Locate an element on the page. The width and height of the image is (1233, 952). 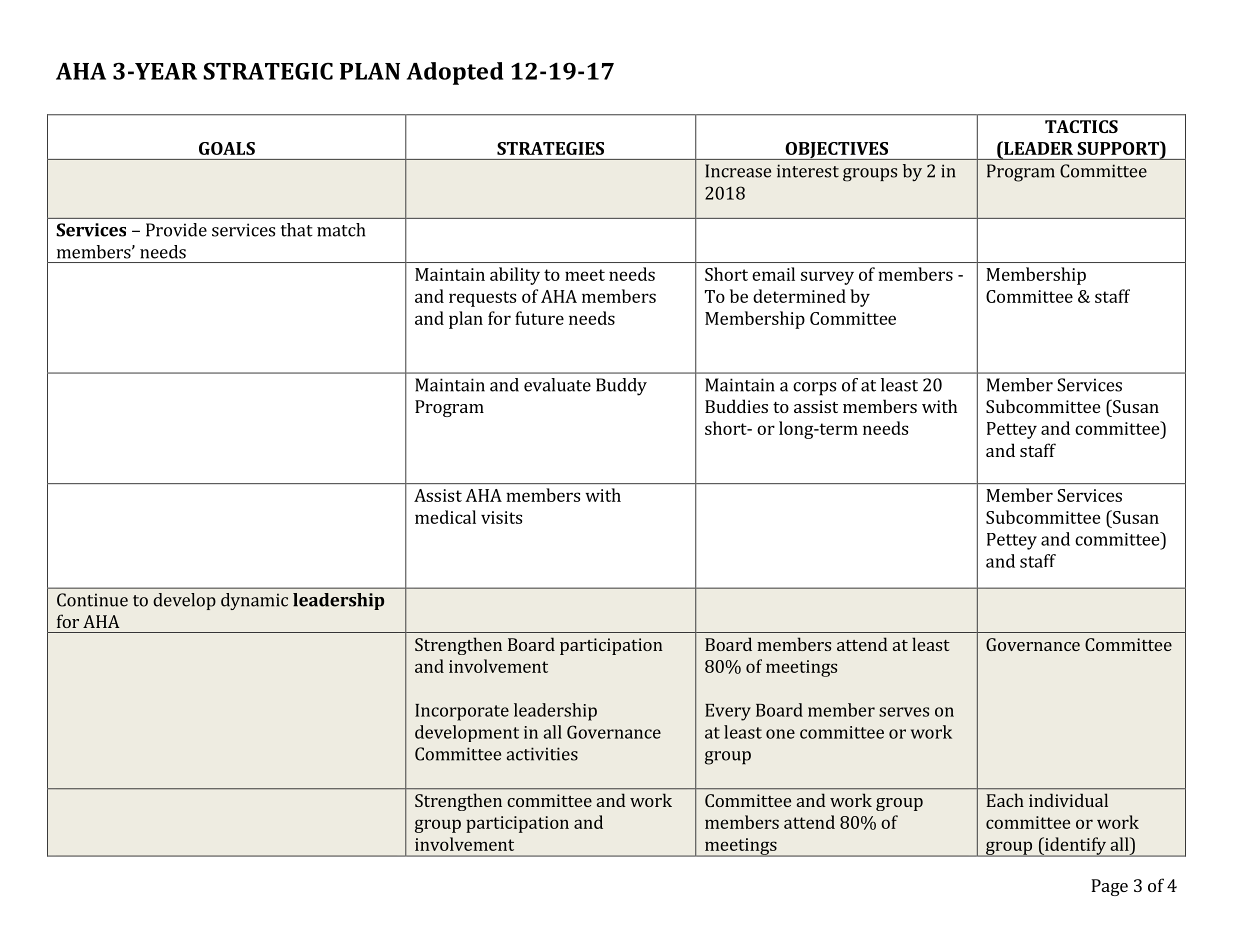
Provide is located at coordinates (176, 230).
